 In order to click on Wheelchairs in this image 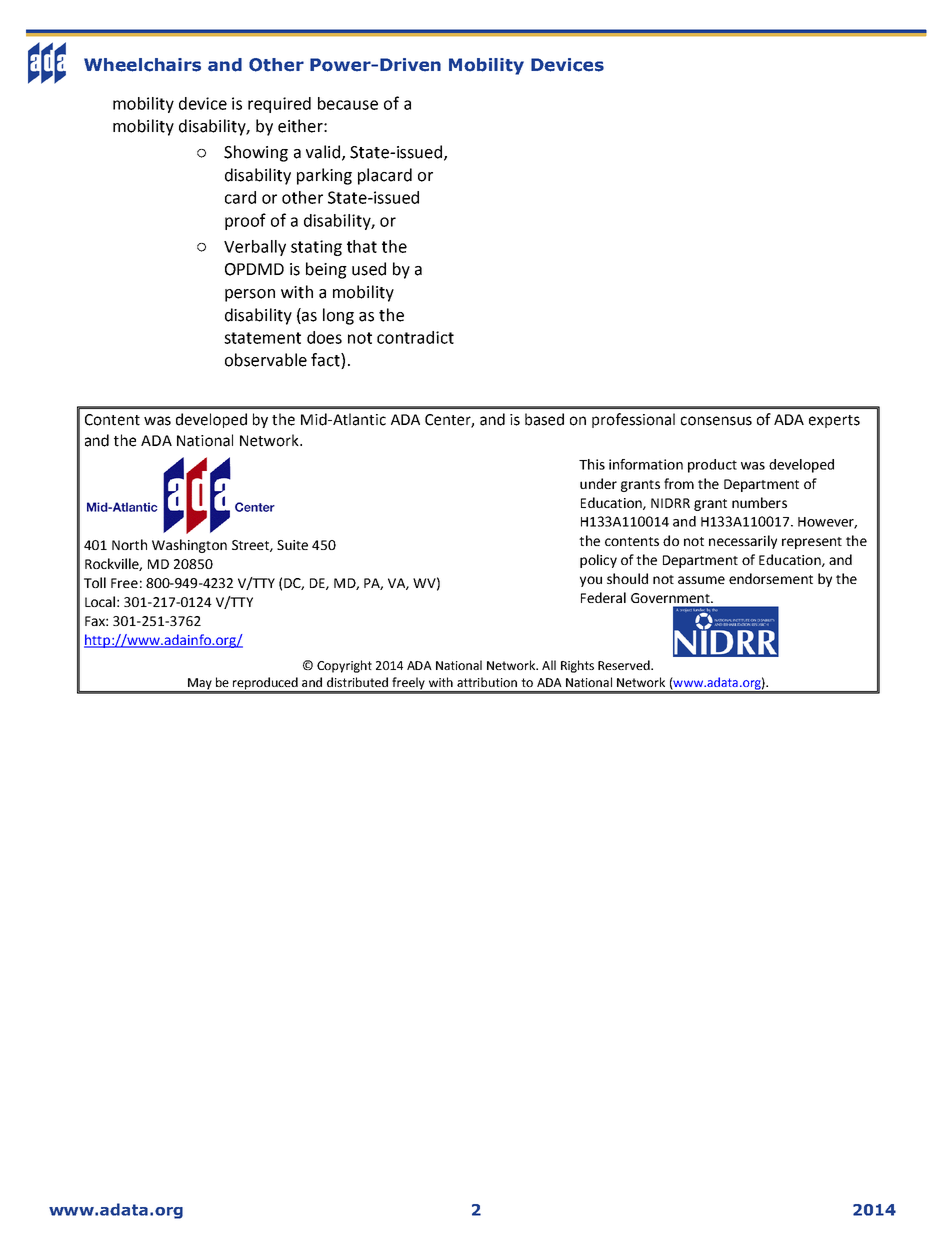, I will do `click(142, 65)`.
